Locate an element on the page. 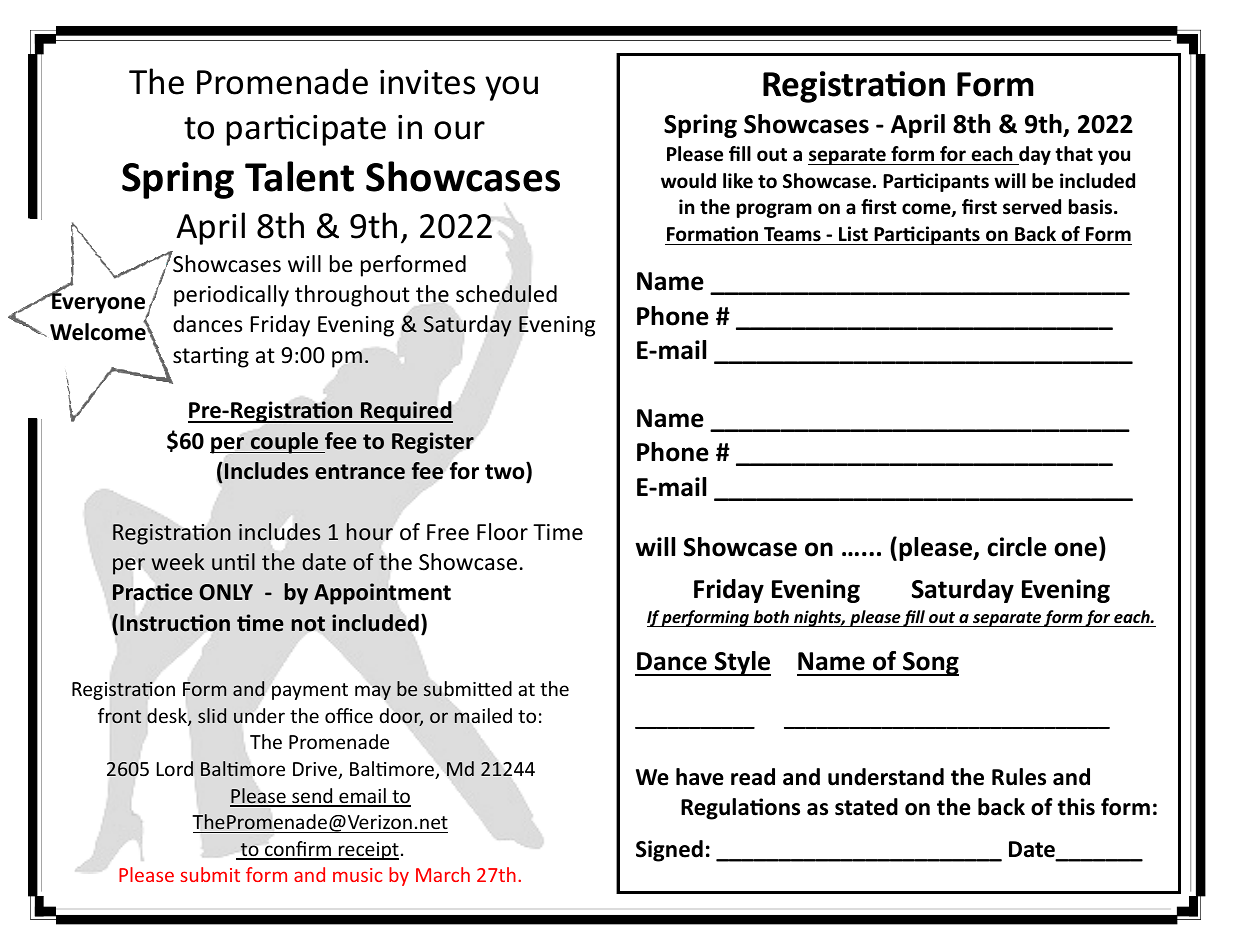  that is located at coordinates (1074, 154).
